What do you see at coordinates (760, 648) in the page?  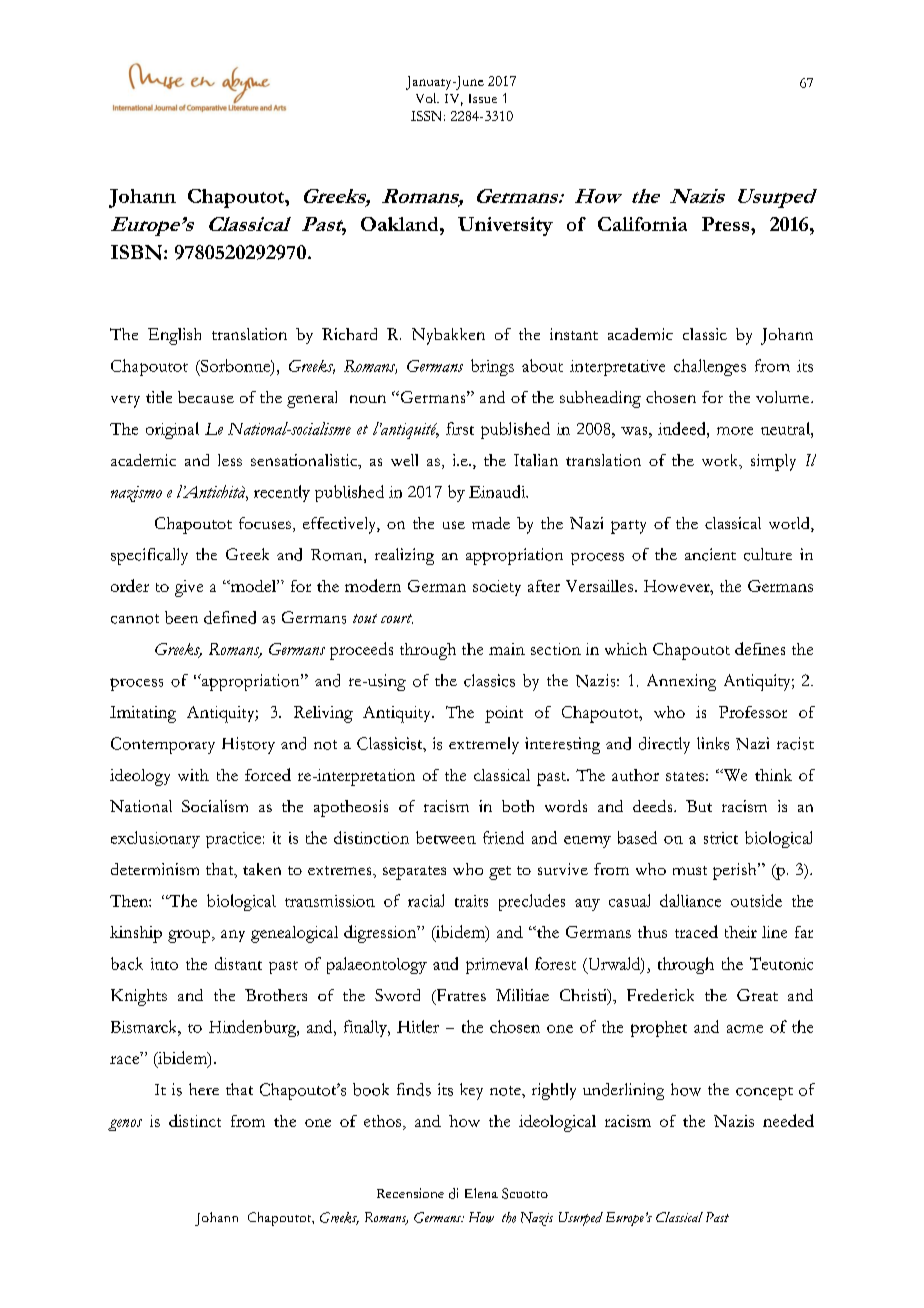 I see `defines` at bounding box center [760, 648].
